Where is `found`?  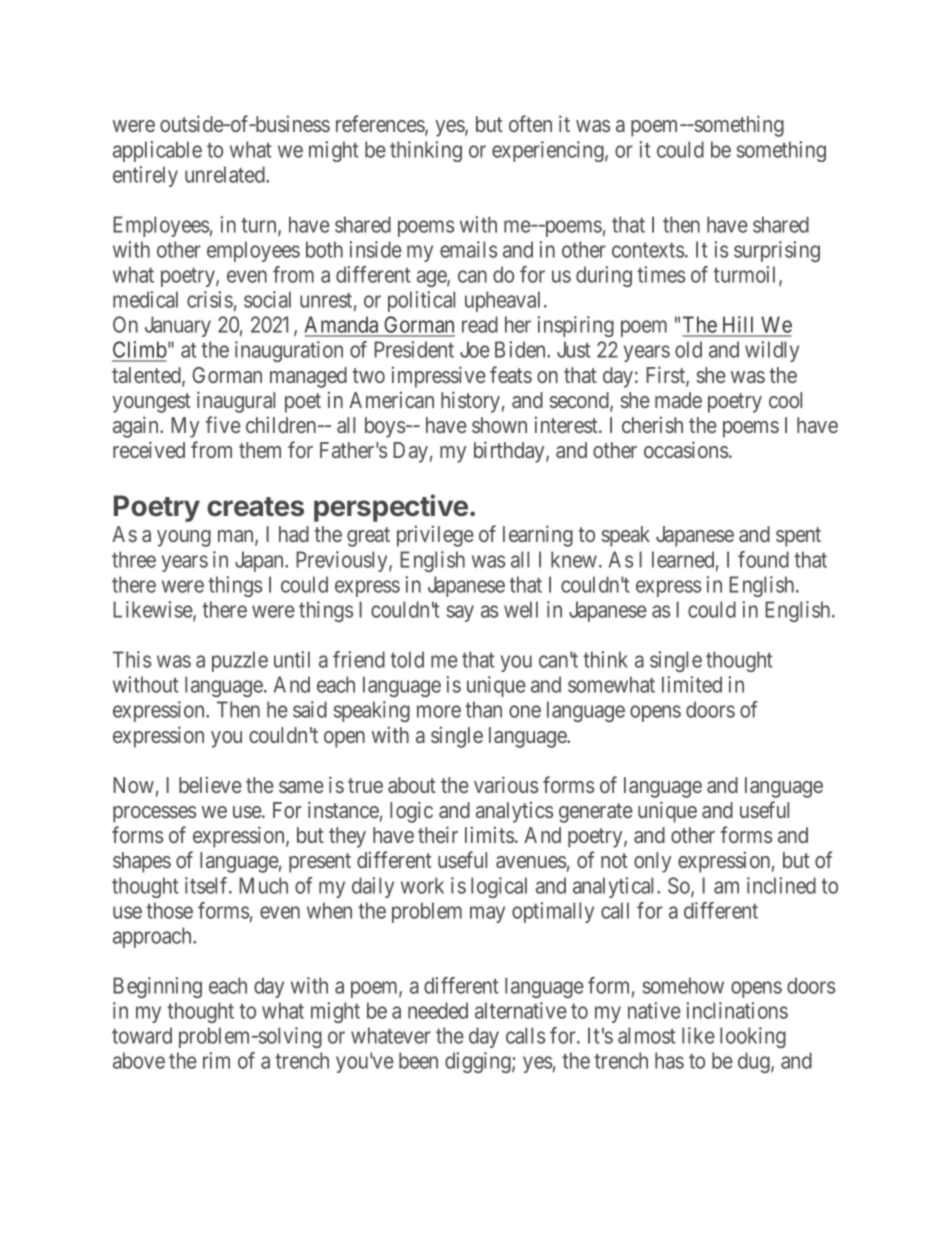
found is located at coordinates (763, 559).
